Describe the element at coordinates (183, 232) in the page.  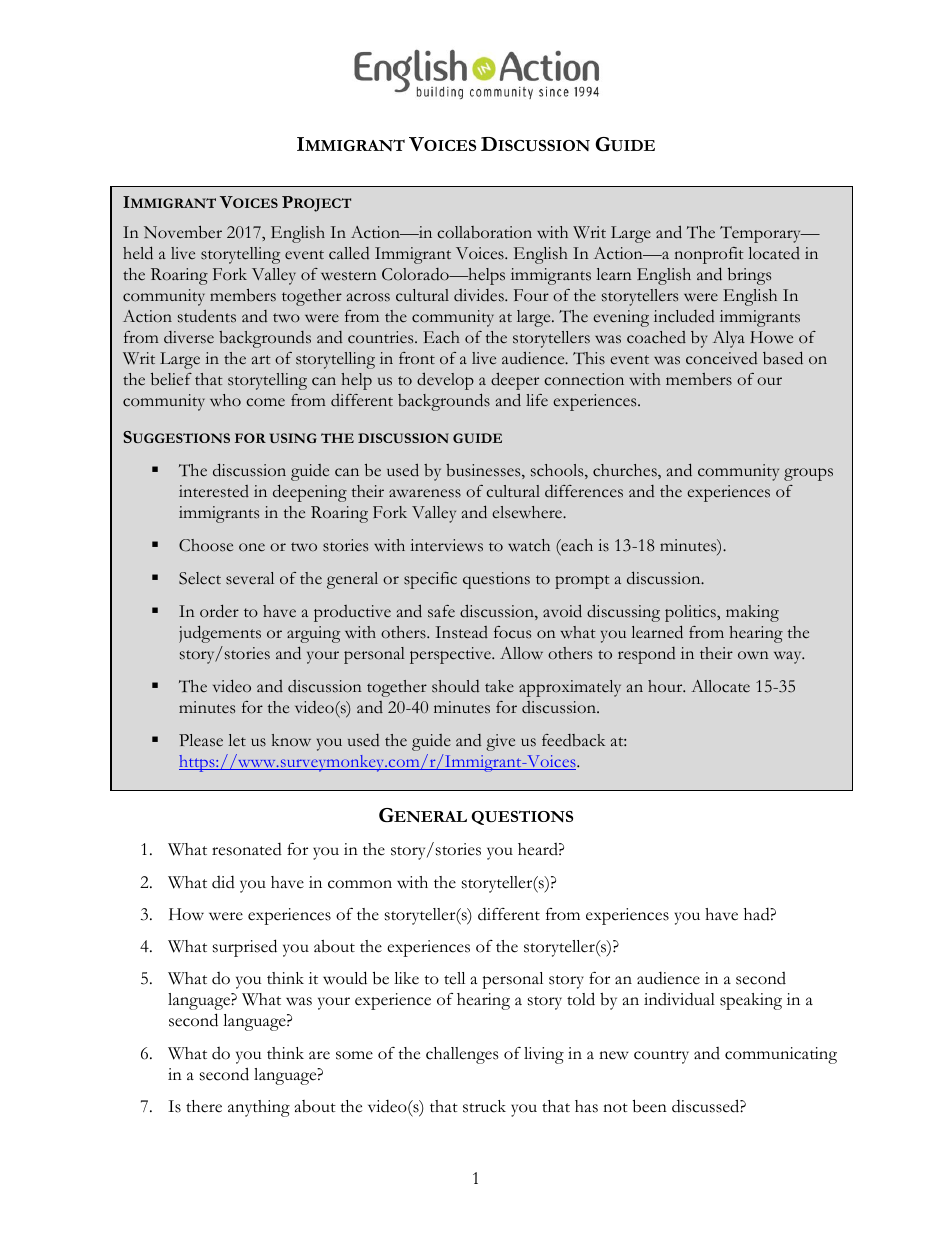
I see `November` at that location.
